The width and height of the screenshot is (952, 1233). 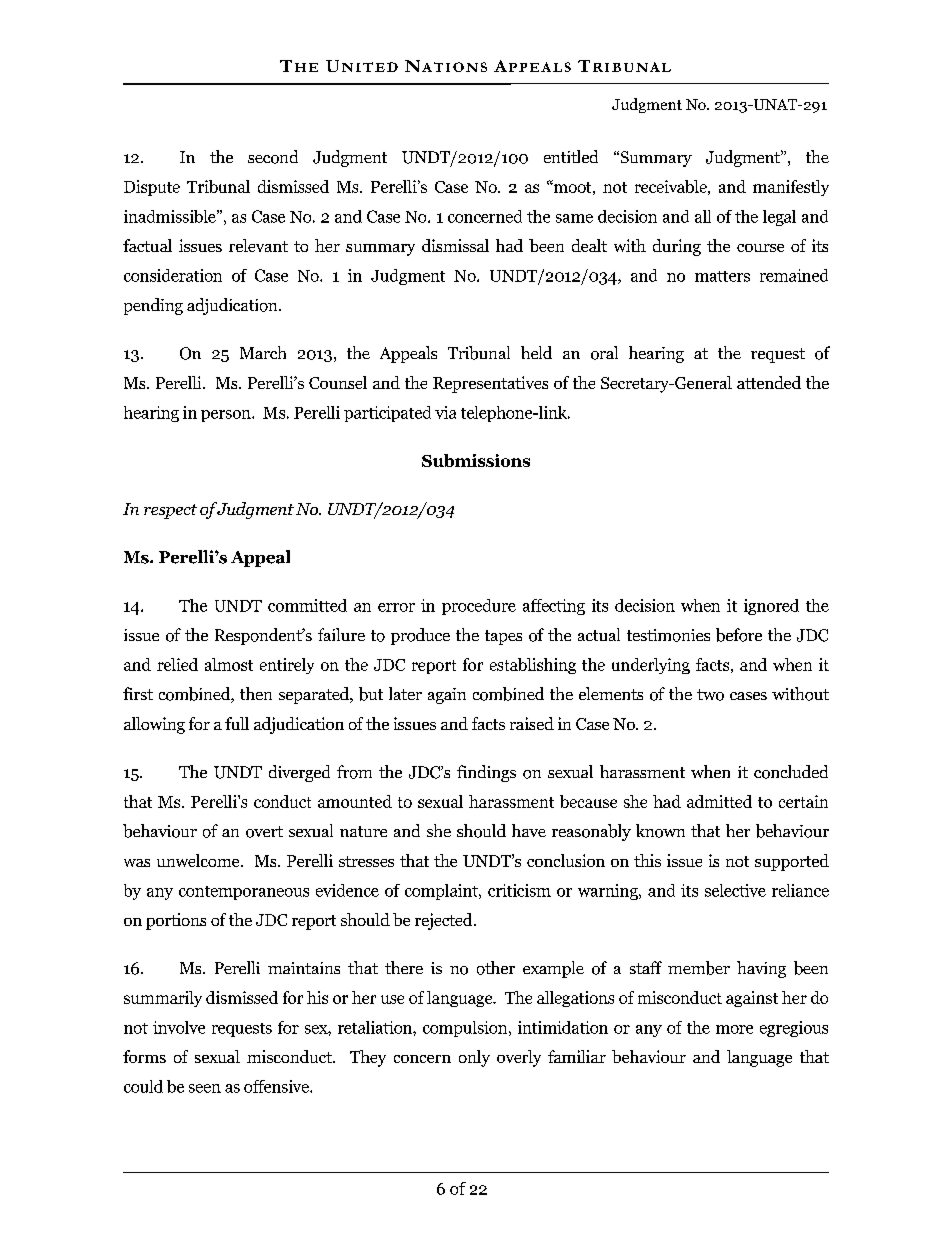 I want to click on dismissal, so click(x=455, y=245).
